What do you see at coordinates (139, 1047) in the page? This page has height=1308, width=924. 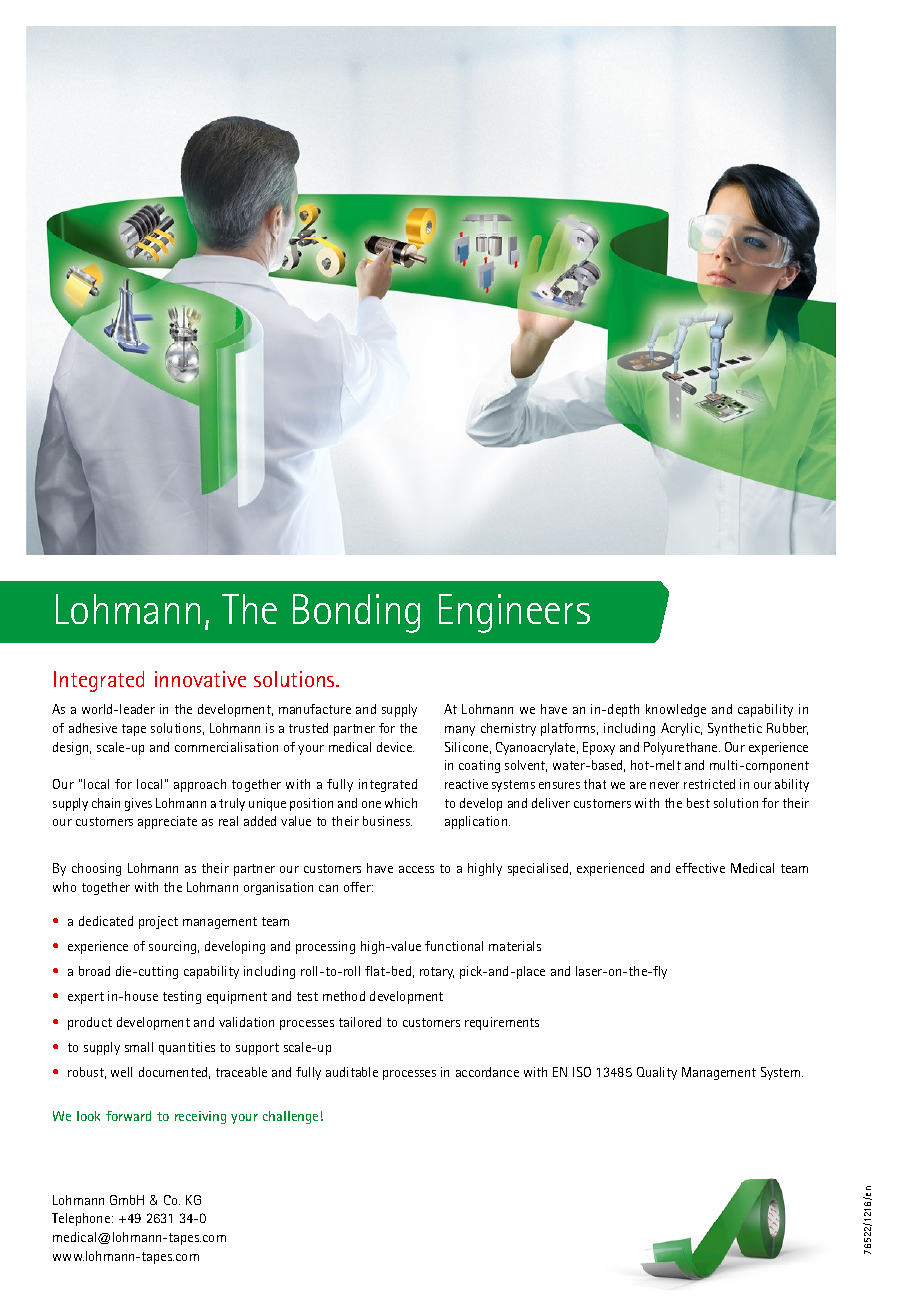 I see `small` at bounding box center [139, 1047].
